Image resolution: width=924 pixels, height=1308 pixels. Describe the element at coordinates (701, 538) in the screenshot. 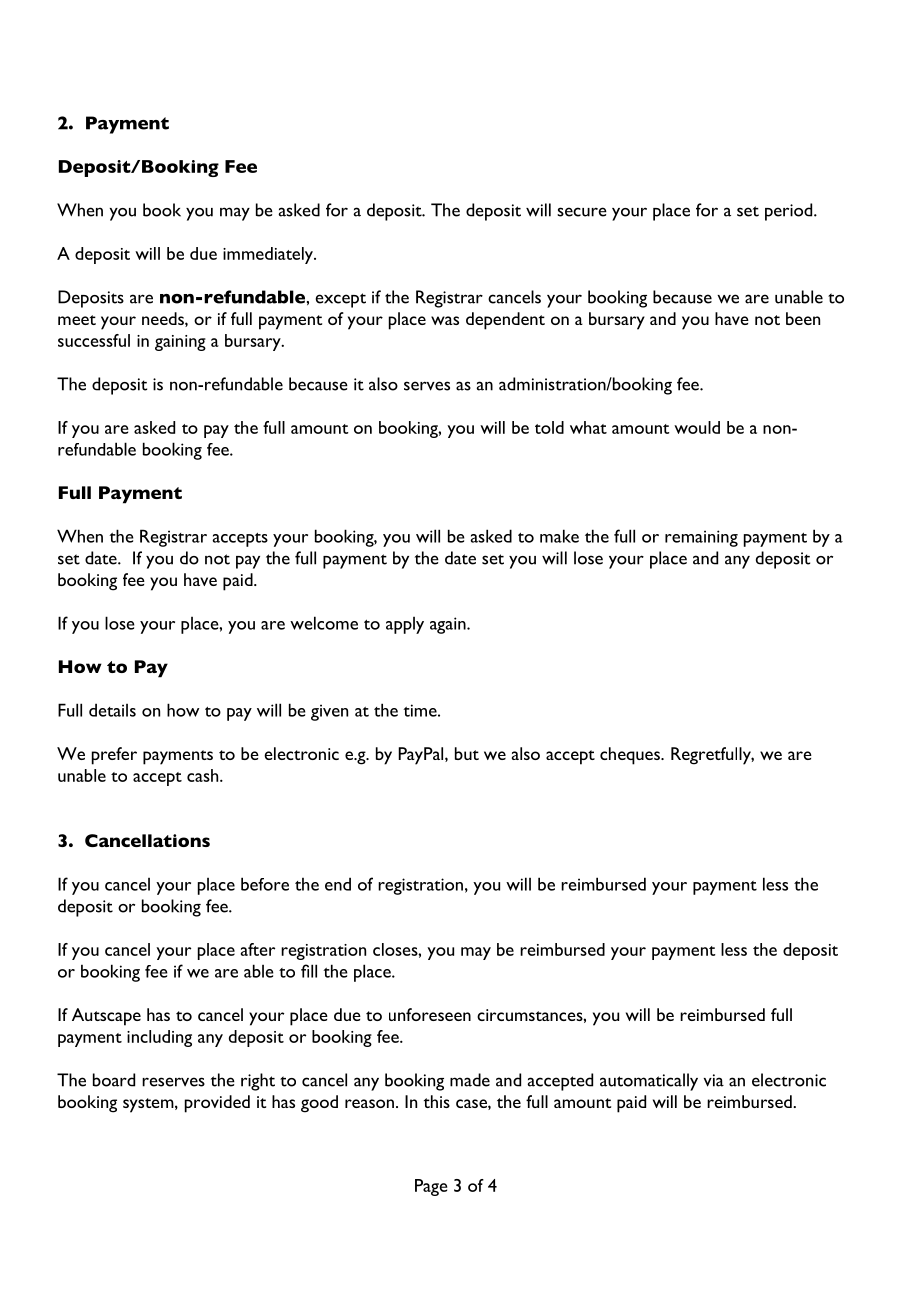

I see `remaining` at that location.
